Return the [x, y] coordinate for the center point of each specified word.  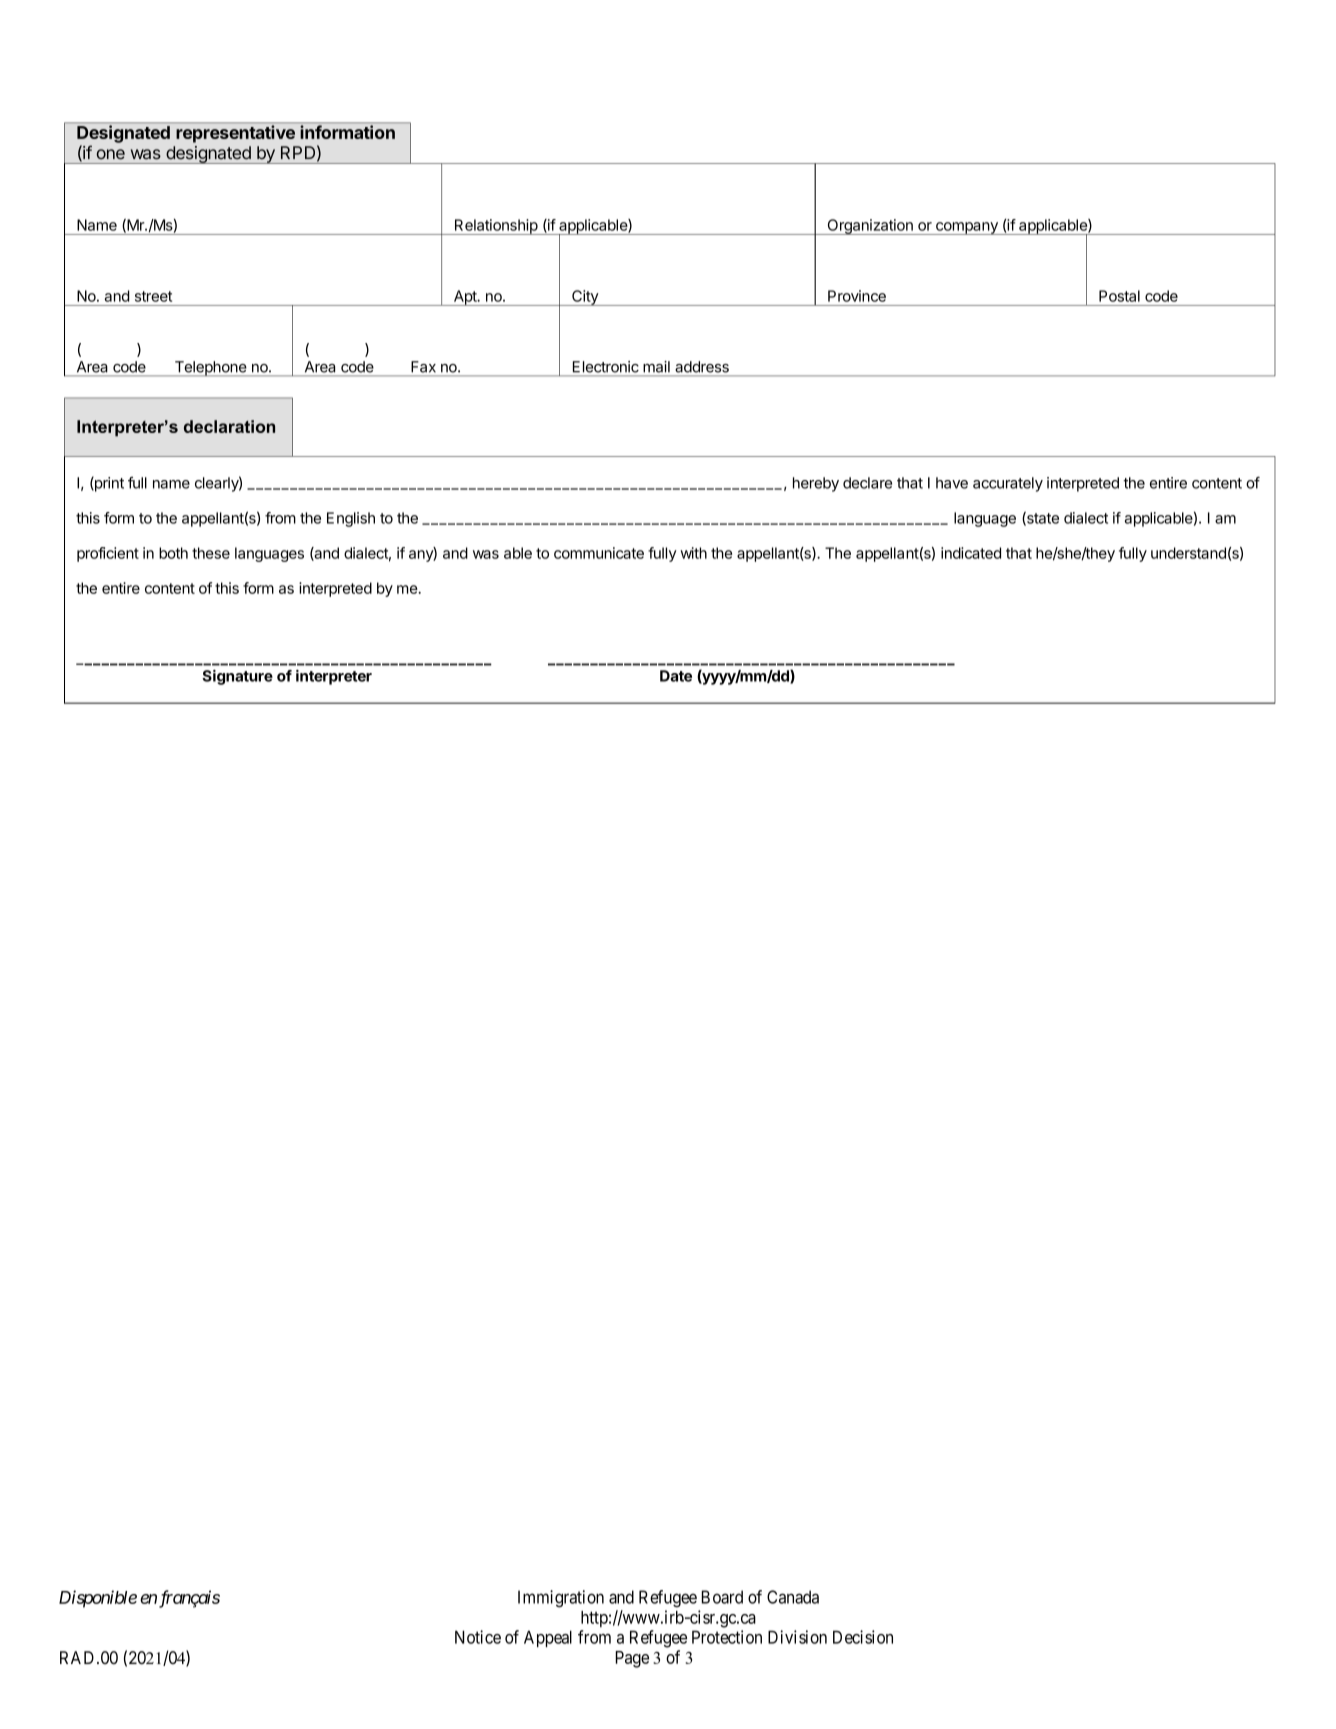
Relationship [495, 227]
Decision [863, 1637]
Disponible [98, 1599]
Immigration [561, 1599]
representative [236, 134]
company [967, 228]
